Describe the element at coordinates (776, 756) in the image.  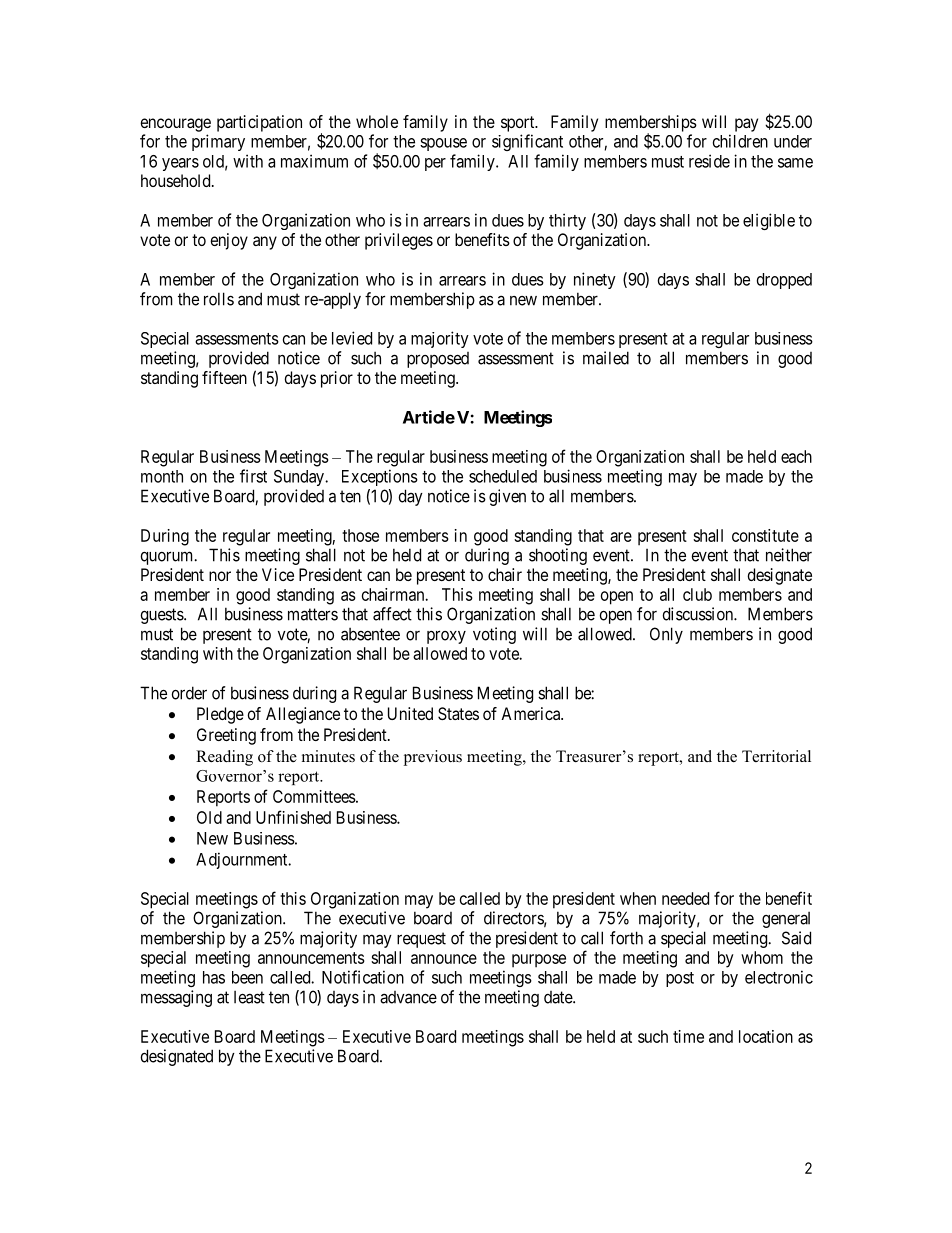
I see `Territorial` at that location.
